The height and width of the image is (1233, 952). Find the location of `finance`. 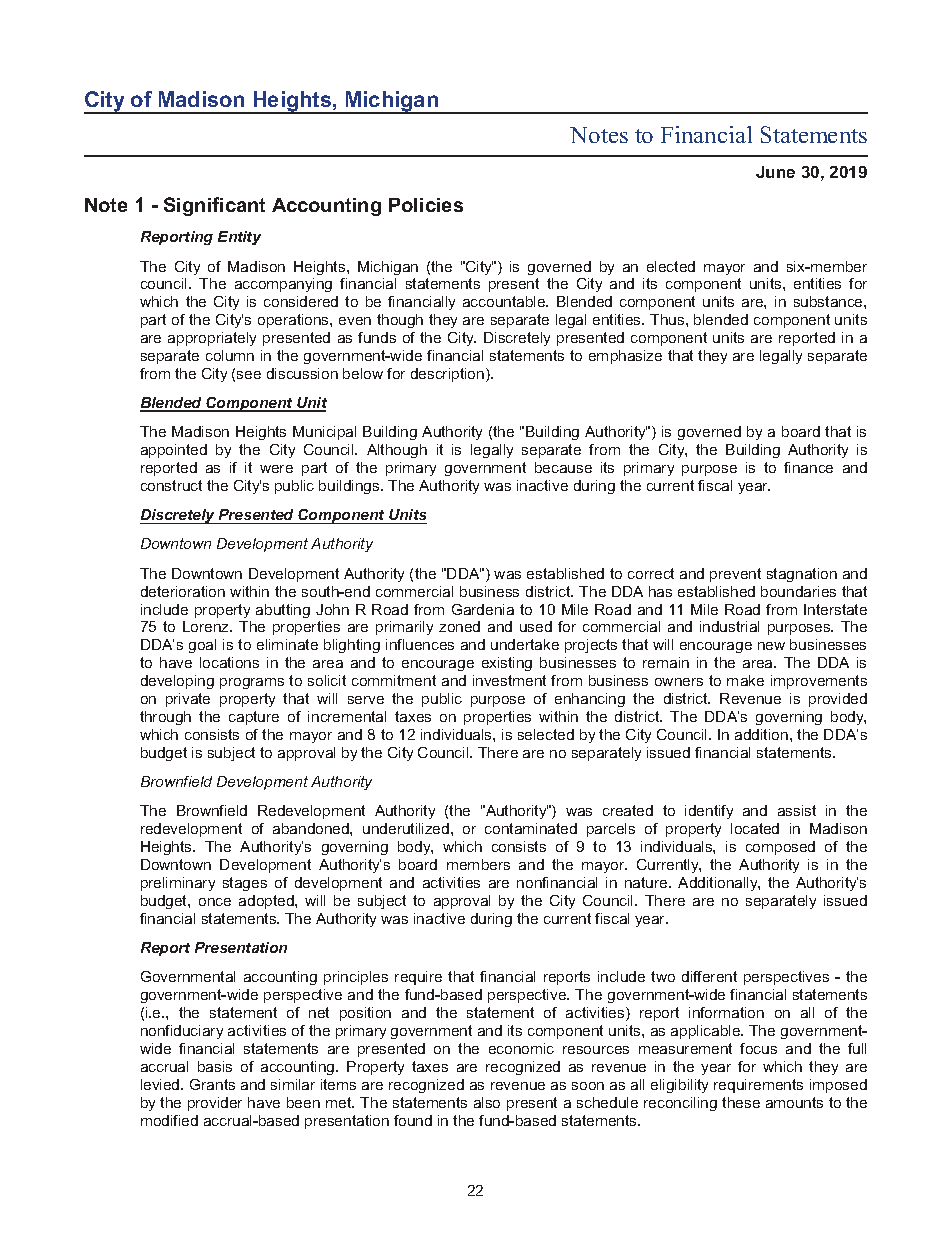

finance is located at coordinates (808, 467).
